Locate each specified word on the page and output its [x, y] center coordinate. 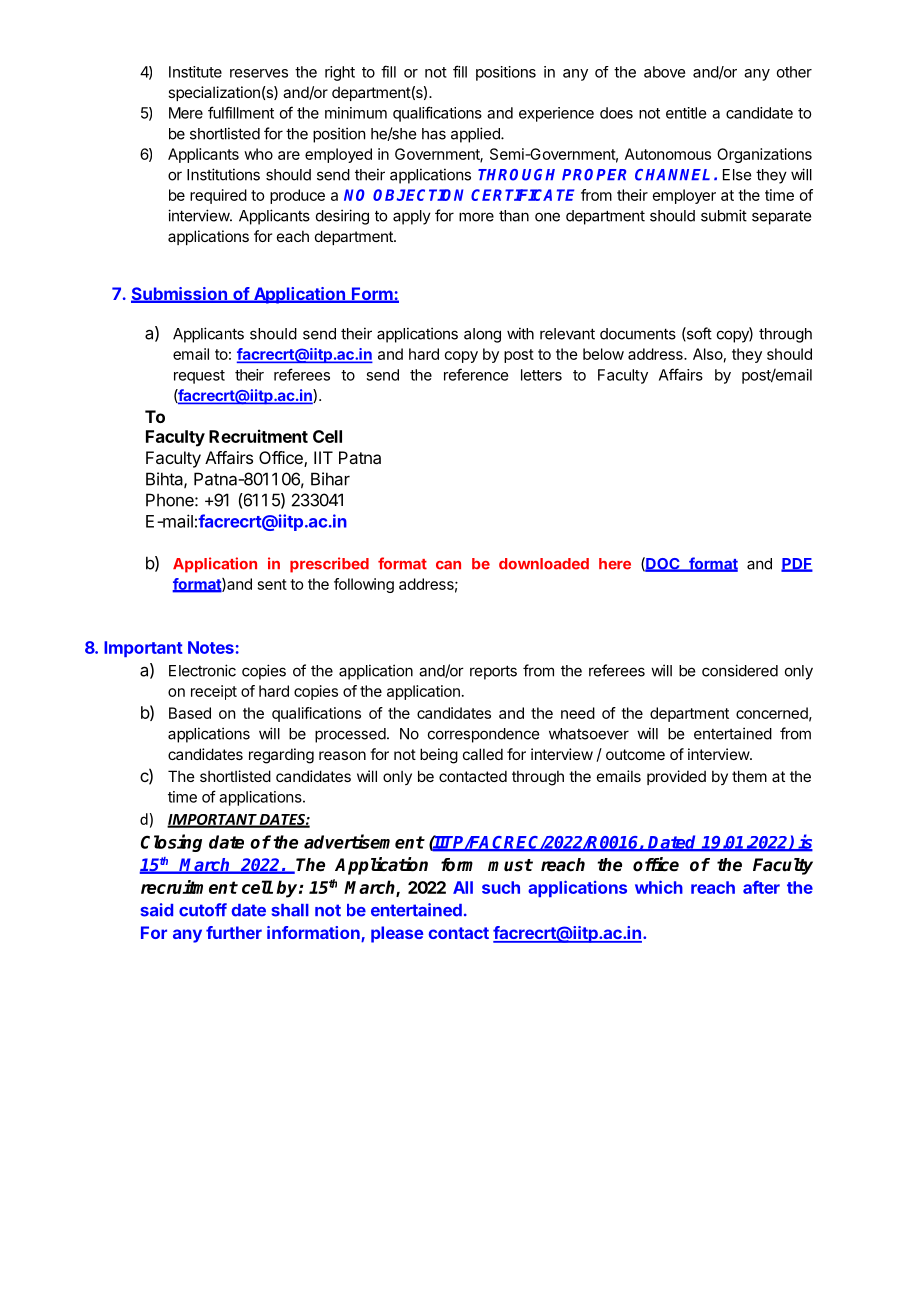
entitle [686, 113]
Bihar [330, 479]
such [501, 887]
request [199, 377]
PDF [797, 565]
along [482, 335]
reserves [259, 73]
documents [638, 334]
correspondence [483, 735]
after [761, 887]
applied [476, 135]
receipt [214, 692]
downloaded [544, 564]
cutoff [203, 910]
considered [740, 670]
